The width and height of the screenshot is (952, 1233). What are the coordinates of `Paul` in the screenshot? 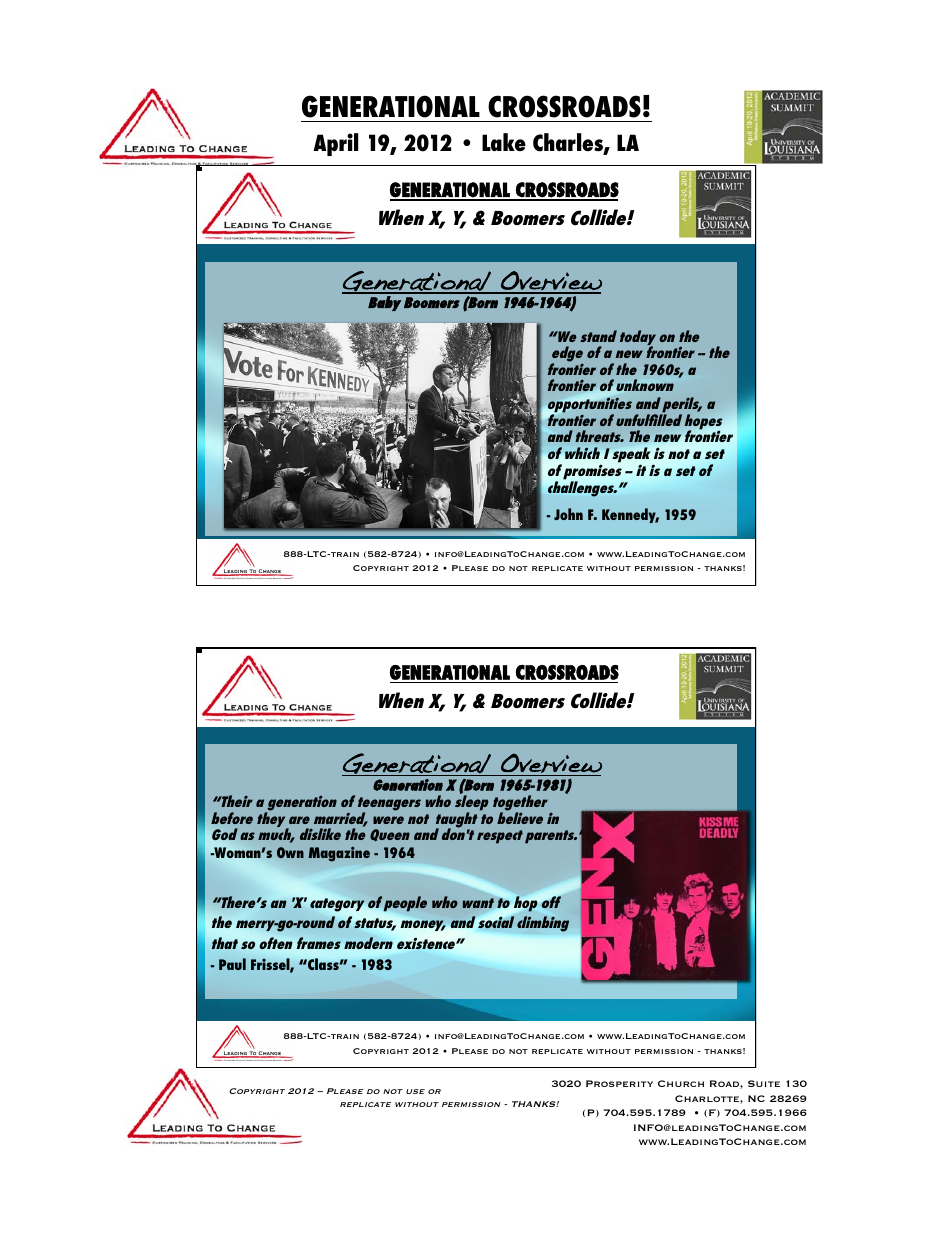 It's located at (232, 964).
